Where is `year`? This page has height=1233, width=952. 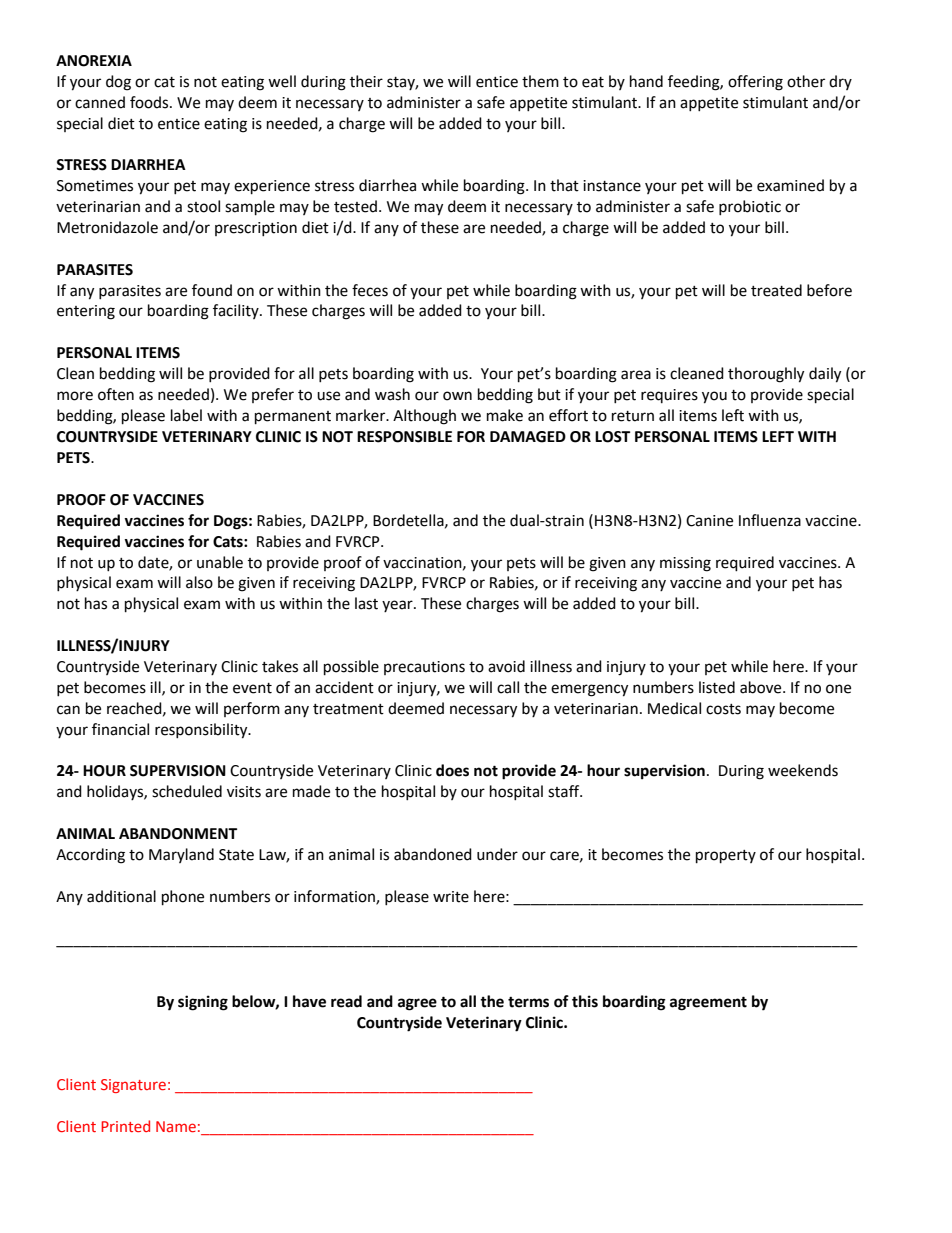 year is located at coordinates (398, 606).
